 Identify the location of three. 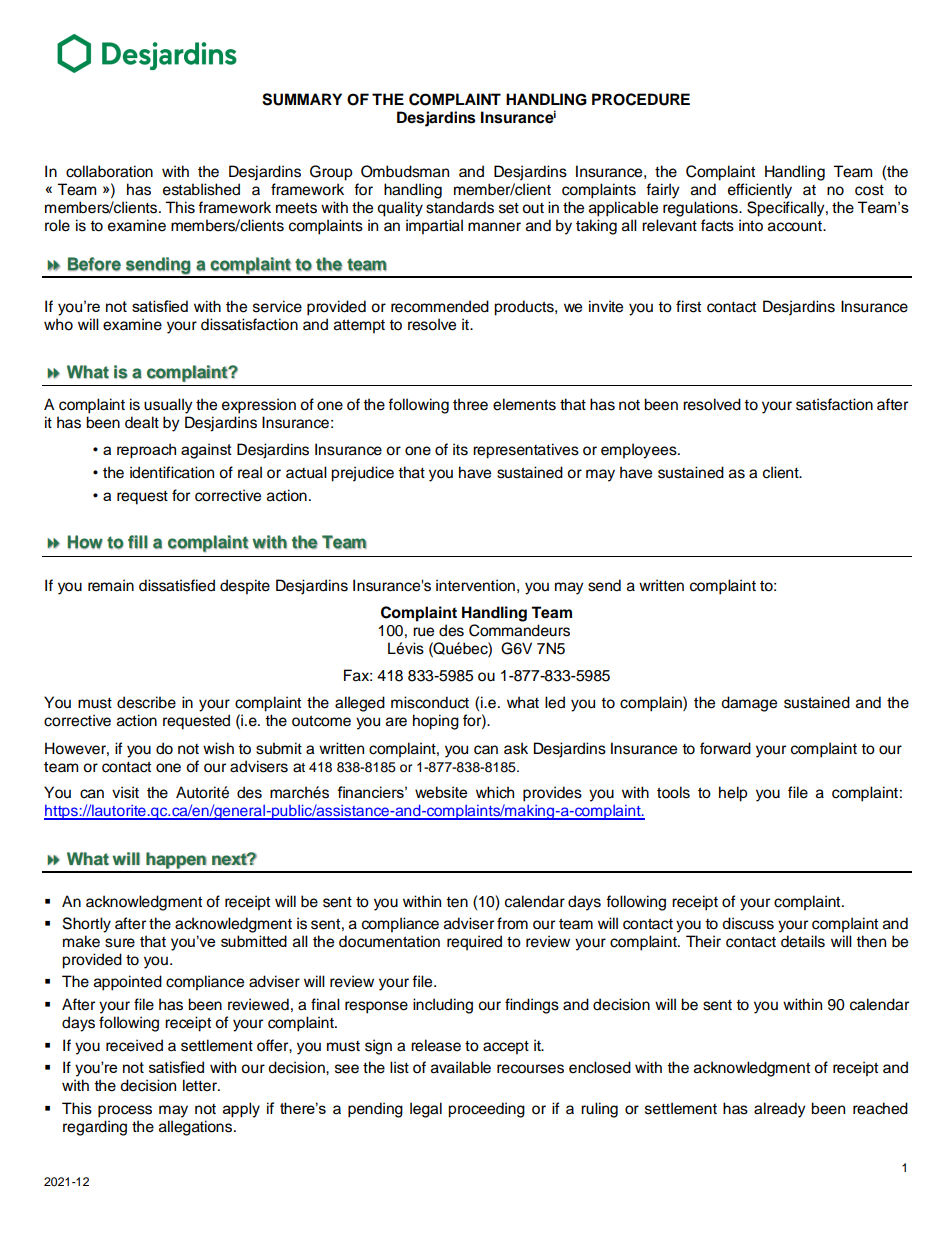
(470, 404).
